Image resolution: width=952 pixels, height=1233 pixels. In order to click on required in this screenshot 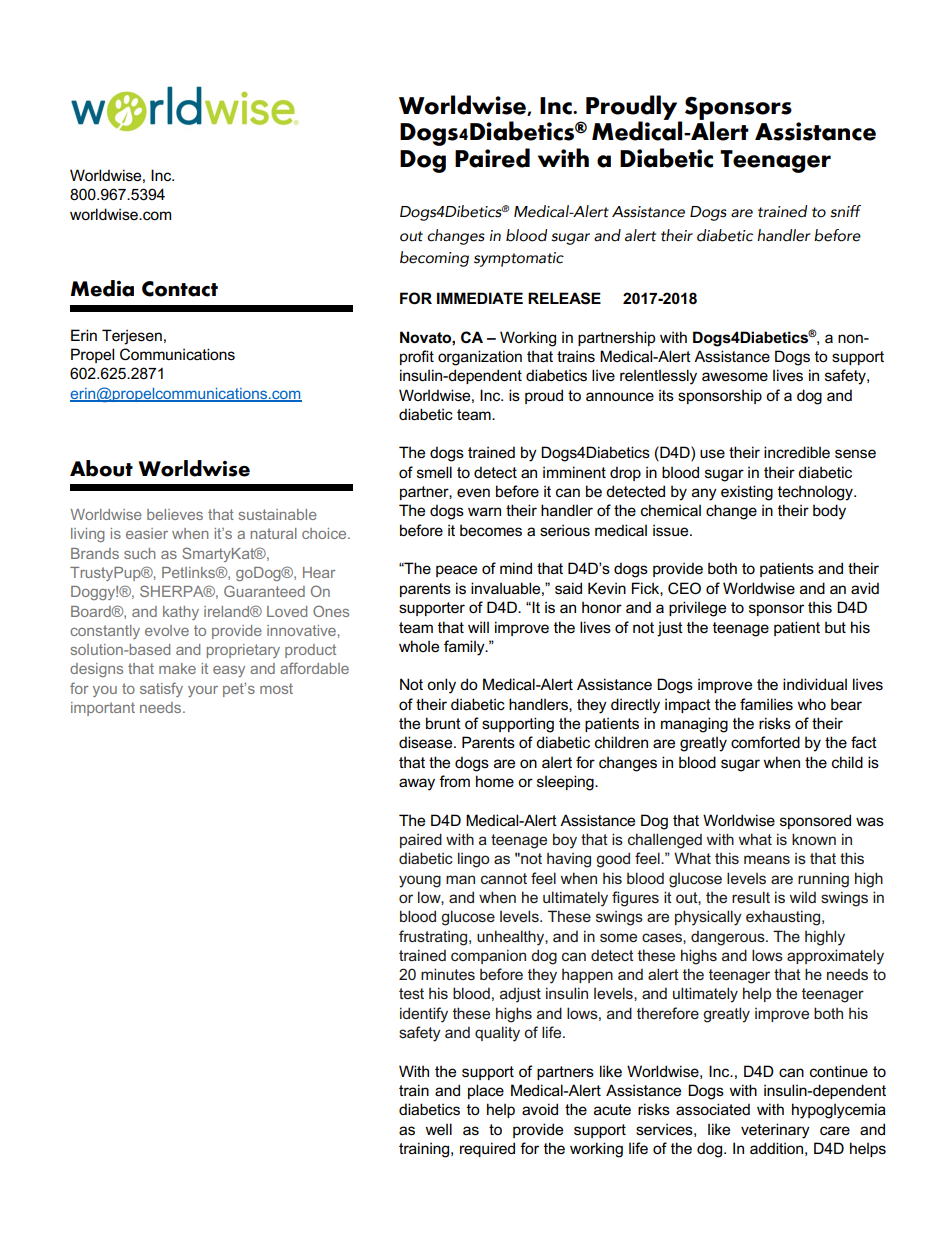, I will do `click(487, 1149)`.
